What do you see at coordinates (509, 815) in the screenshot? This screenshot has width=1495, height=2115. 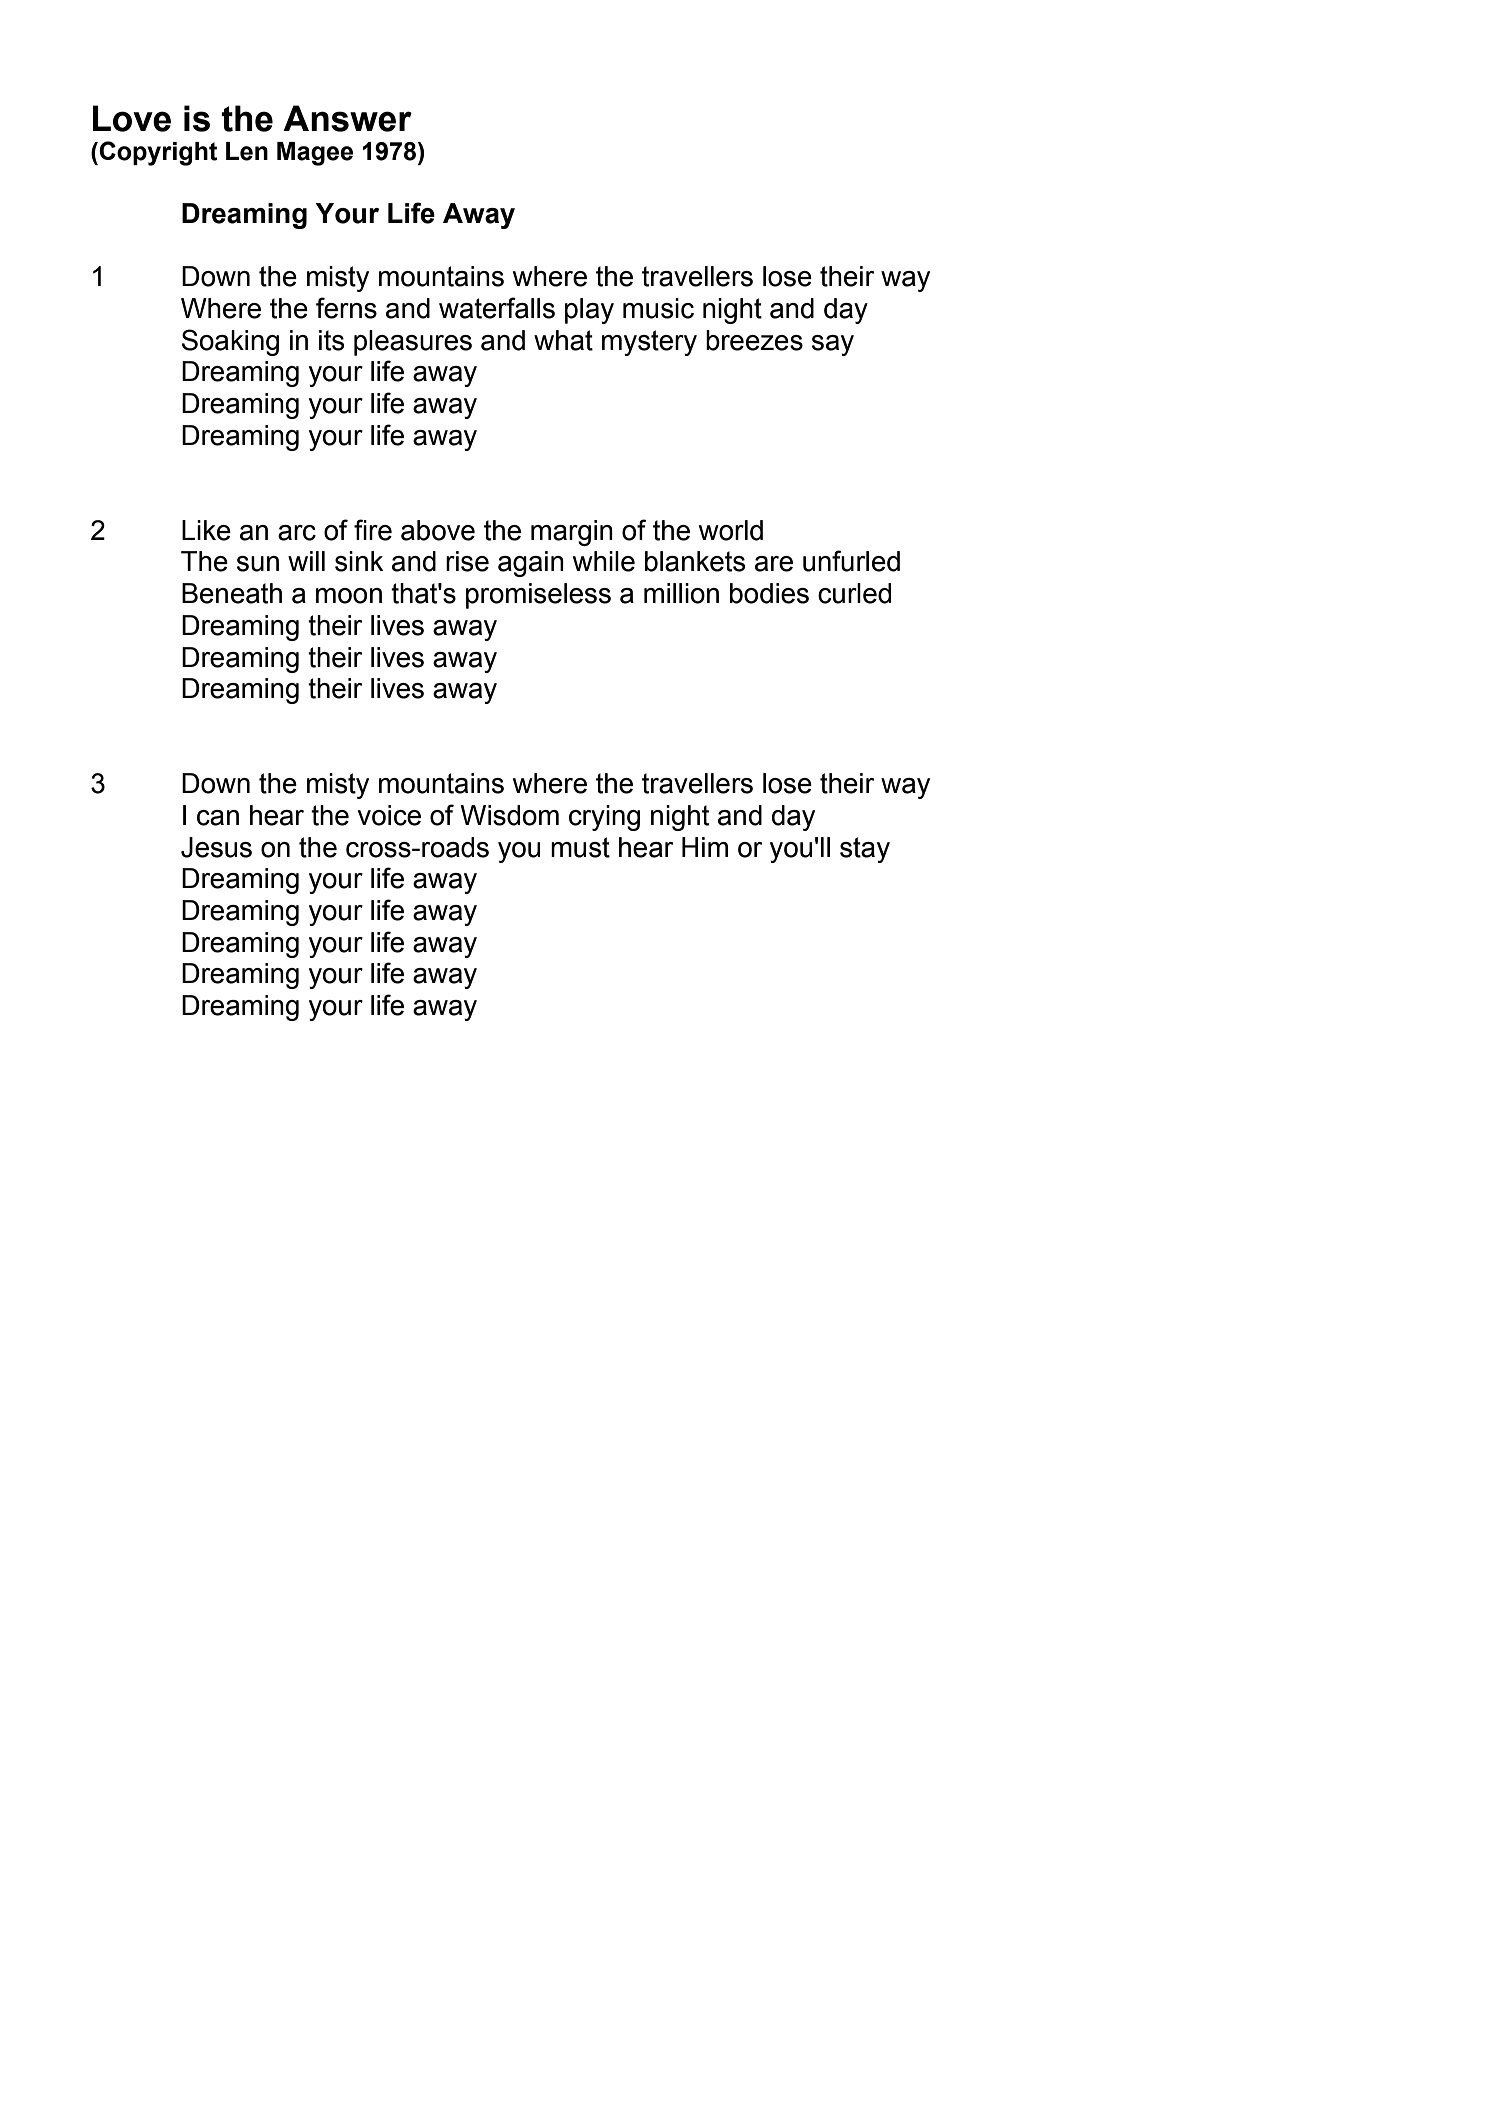 I see `Wisdom` at bounding box center [509, 815].
